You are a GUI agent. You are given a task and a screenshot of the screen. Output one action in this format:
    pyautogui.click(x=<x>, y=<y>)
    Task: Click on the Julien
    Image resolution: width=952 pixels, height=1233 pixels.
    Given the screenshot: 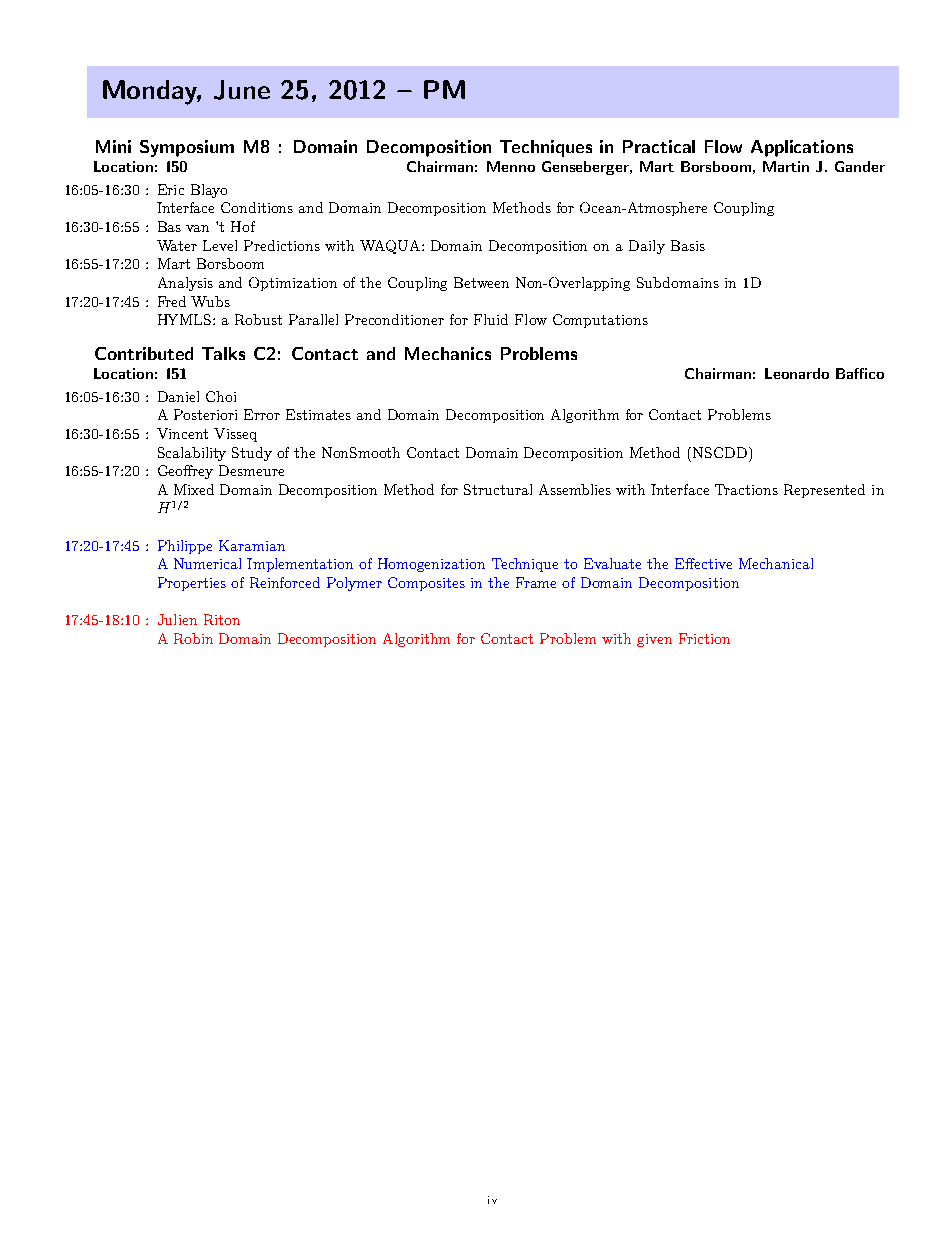 What is the action you would take?
    pyautogui.click(x=177, y=619)
